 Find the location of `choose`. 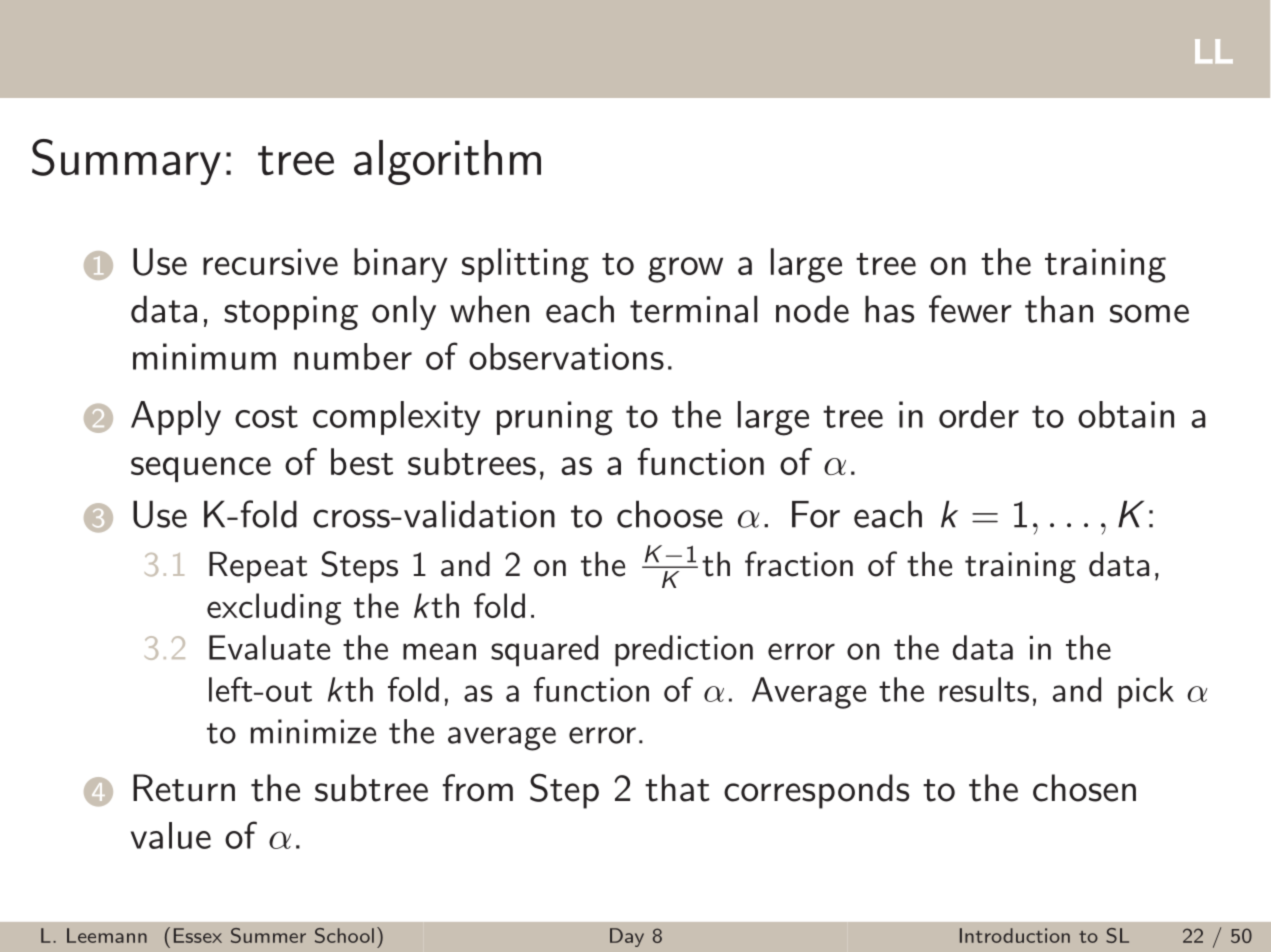

choose is located at coordinates (670, 514).
